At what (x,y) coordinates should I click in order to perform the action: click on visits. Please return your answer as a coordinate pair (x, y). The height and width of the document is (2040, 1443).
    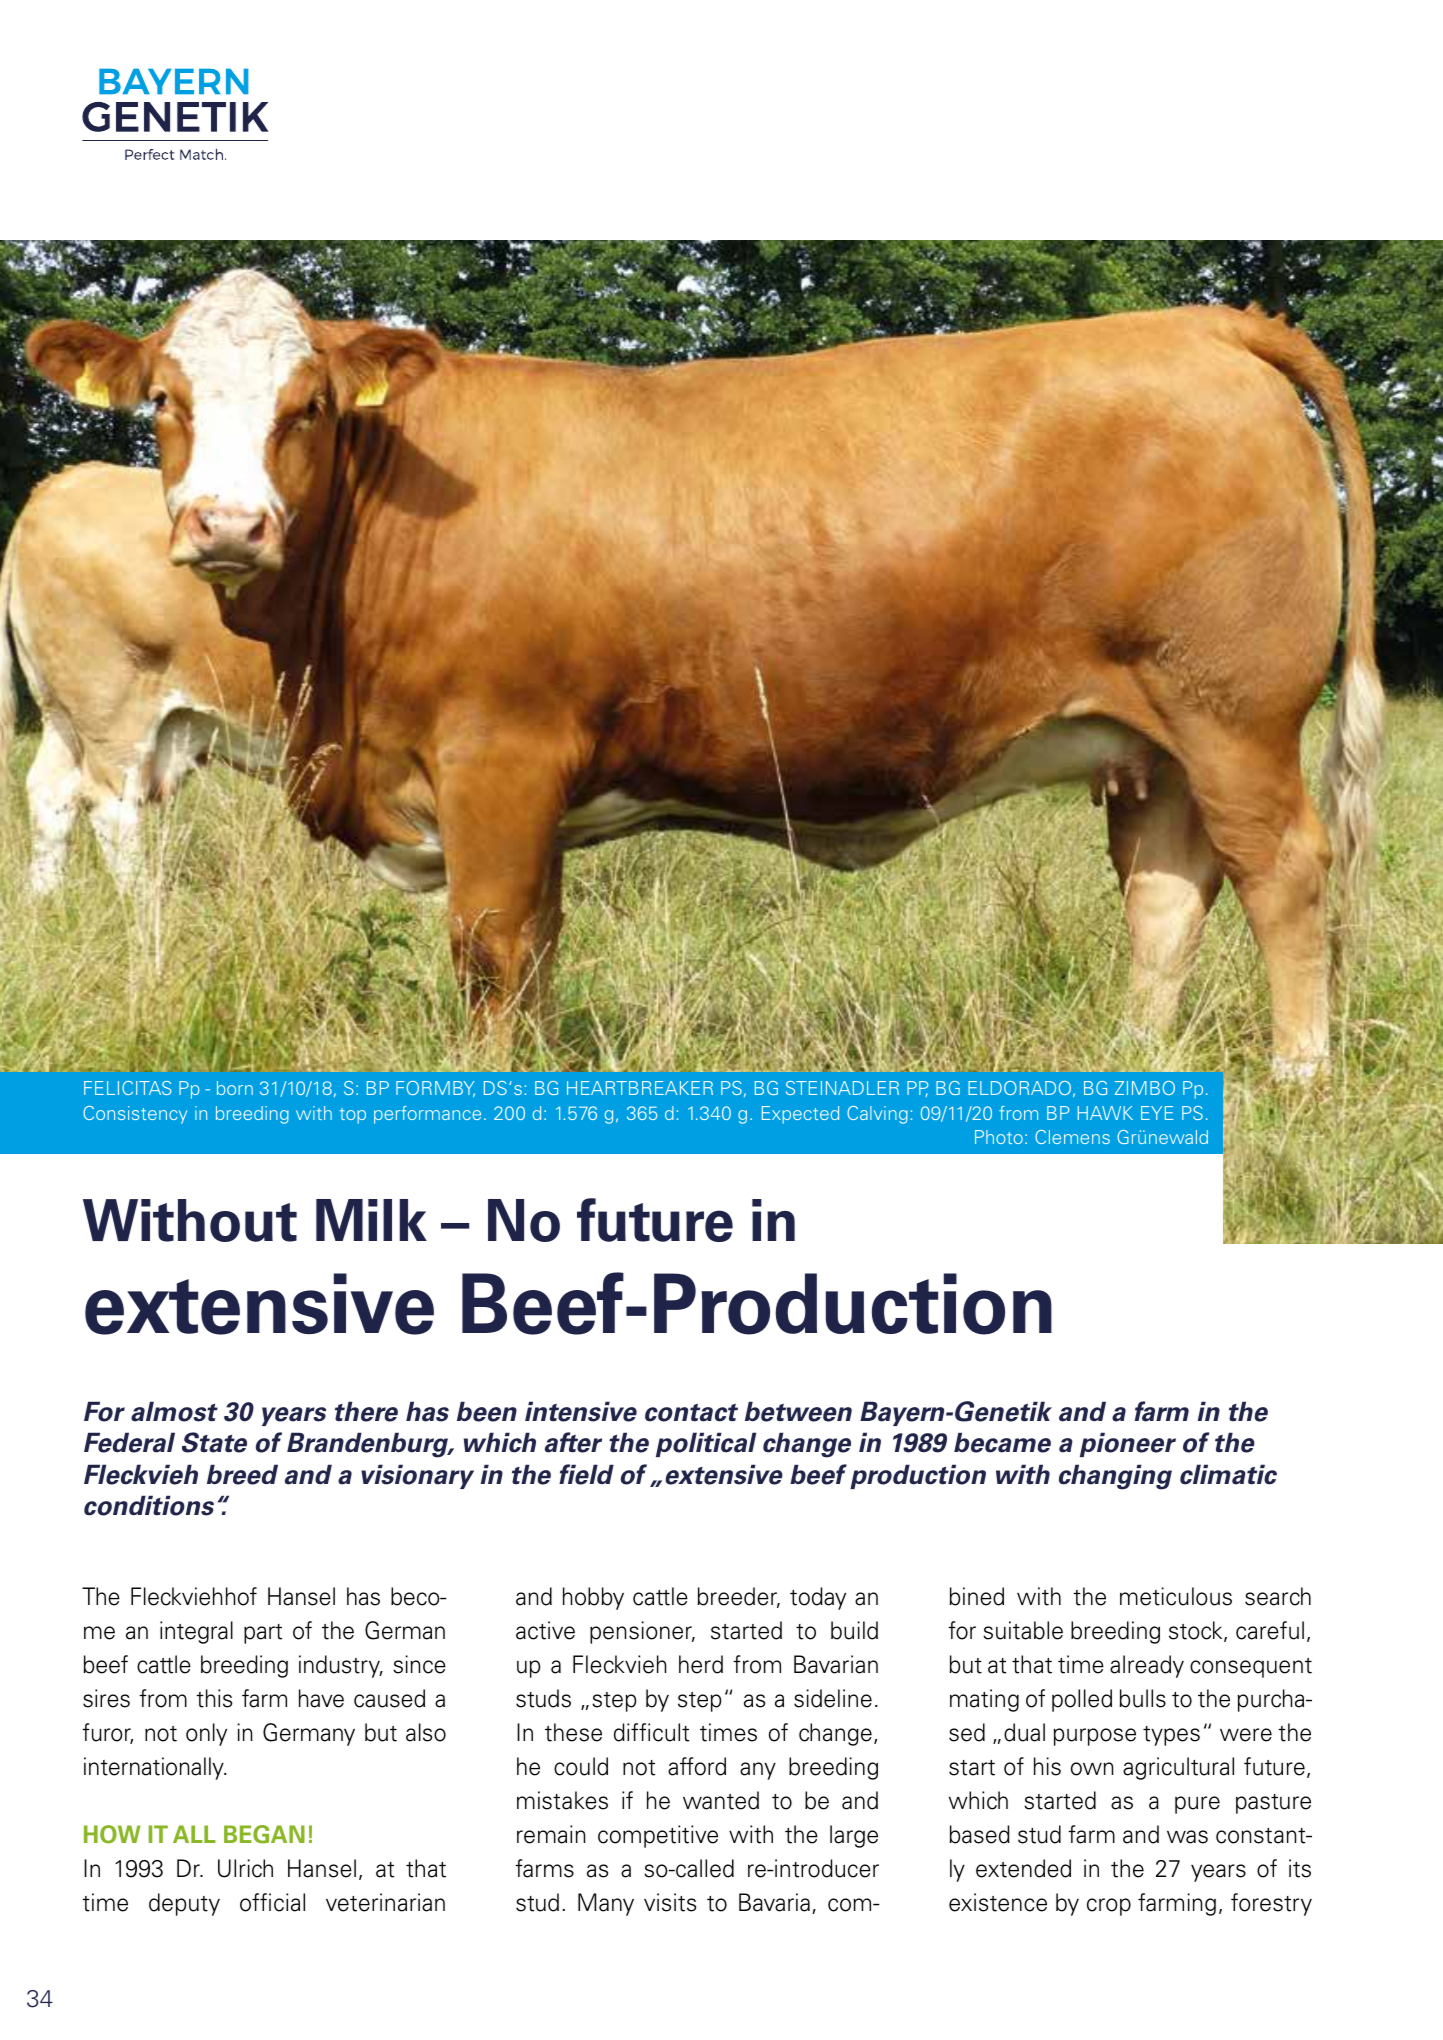
    Looking at the image, I should click on (670, 1902).
